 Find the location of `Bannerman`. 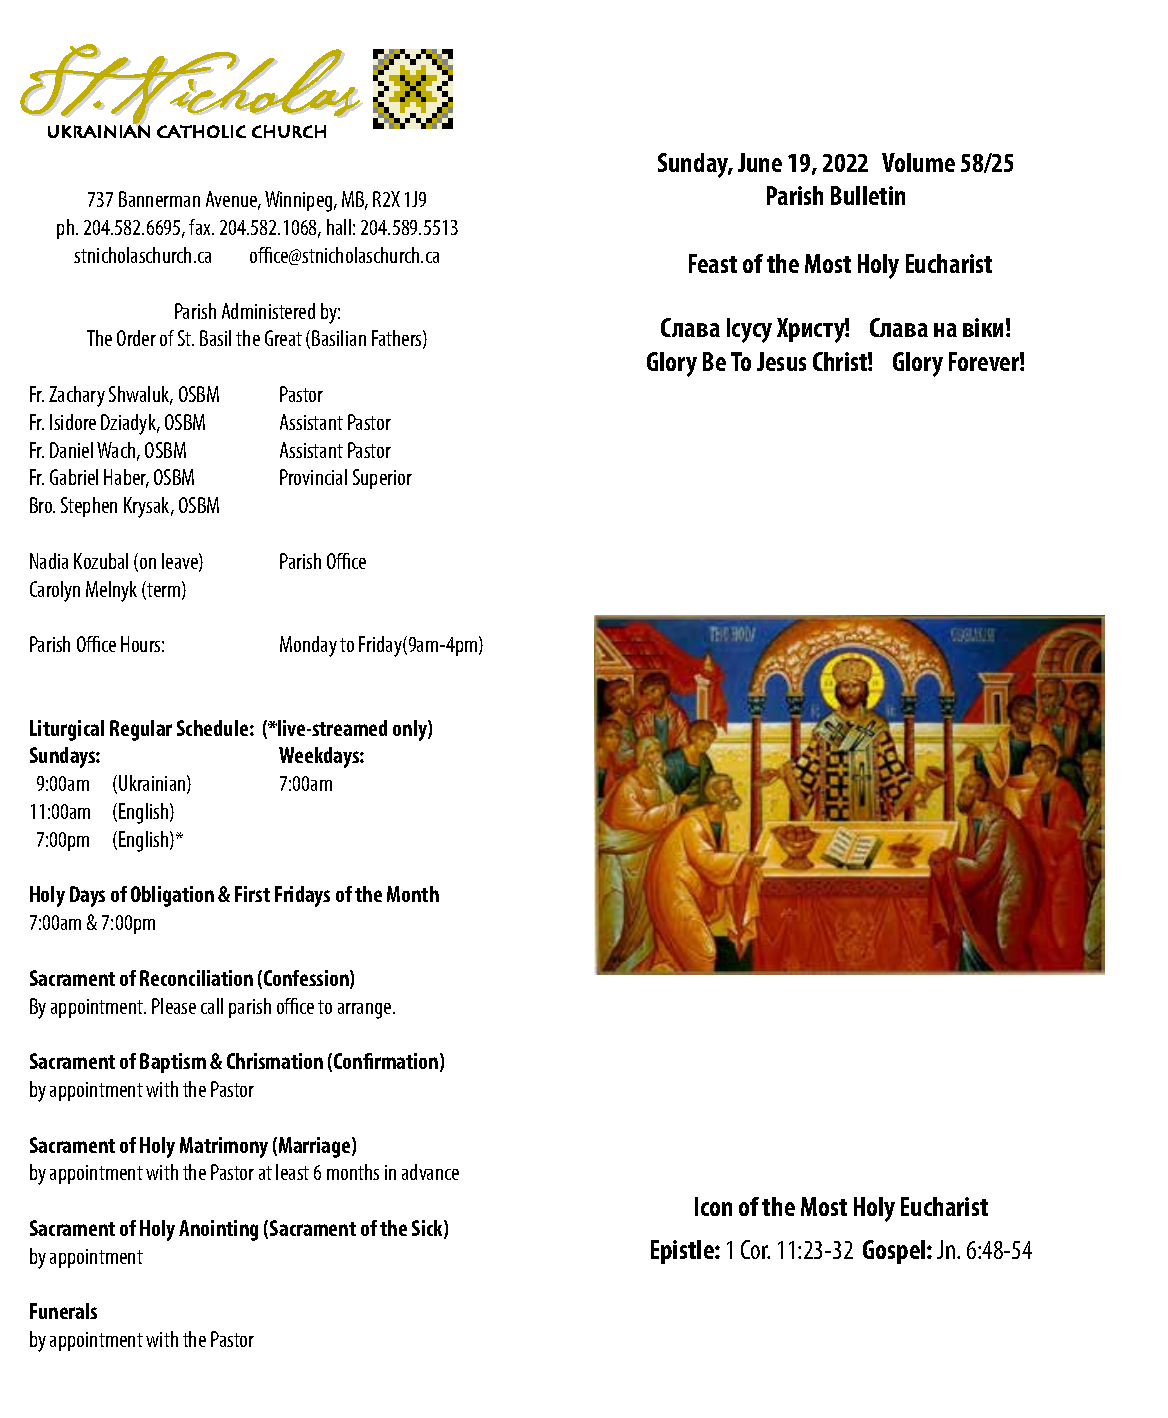

Bannerman is located at coordinates (159, 199).
